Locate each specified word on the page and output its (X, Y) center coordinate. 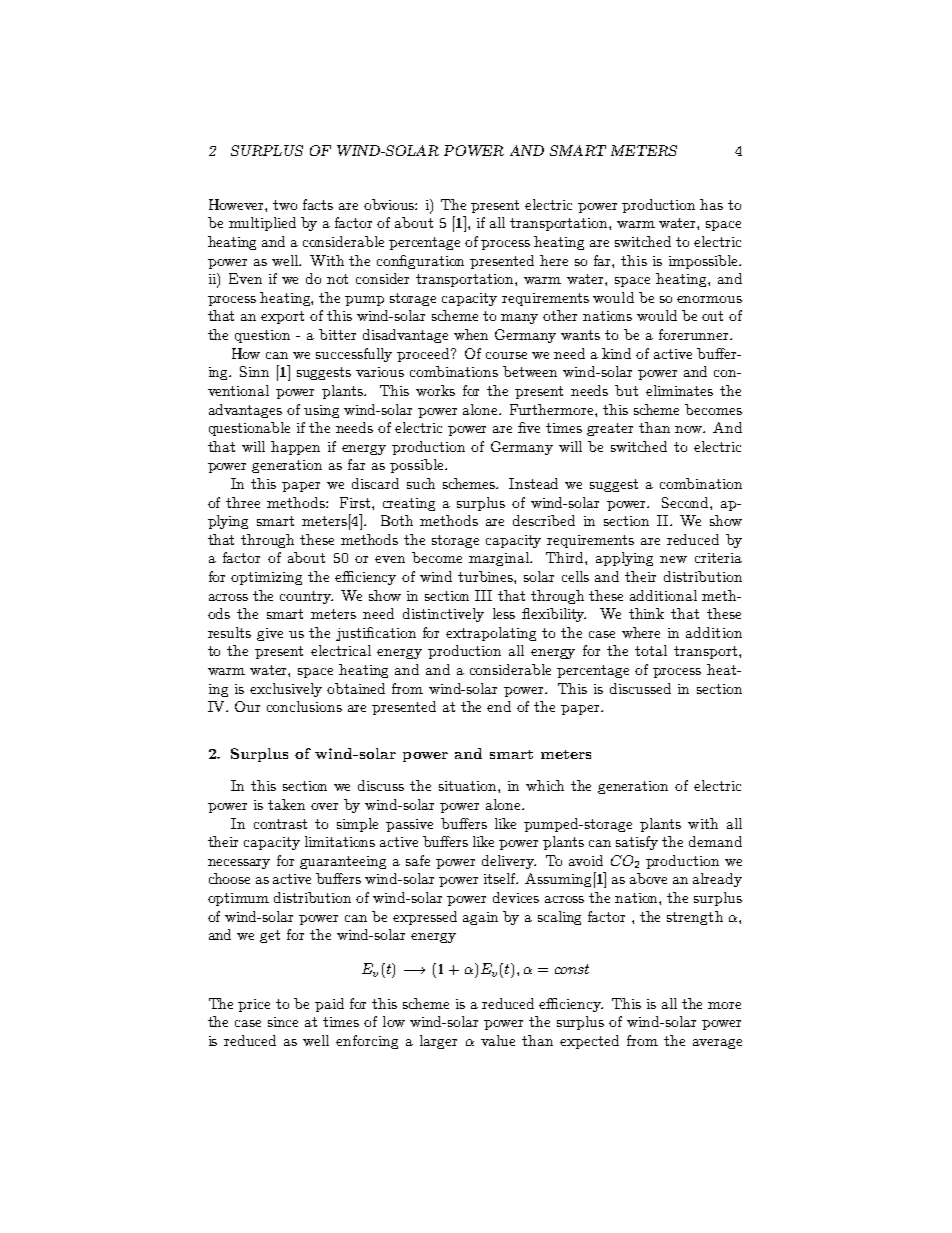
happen (295, 448)
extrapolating (491, 634)
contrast (280, 824)
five (529, 427)
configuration (420, 262)
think (646, 613)
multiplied (262, 224)
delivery (509, 862)
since (283, 1022)
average (717, 1044)
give (270, 634)
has (711, 204)
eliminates (679, 390)
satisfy (637, 843)
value (498, 1040)
